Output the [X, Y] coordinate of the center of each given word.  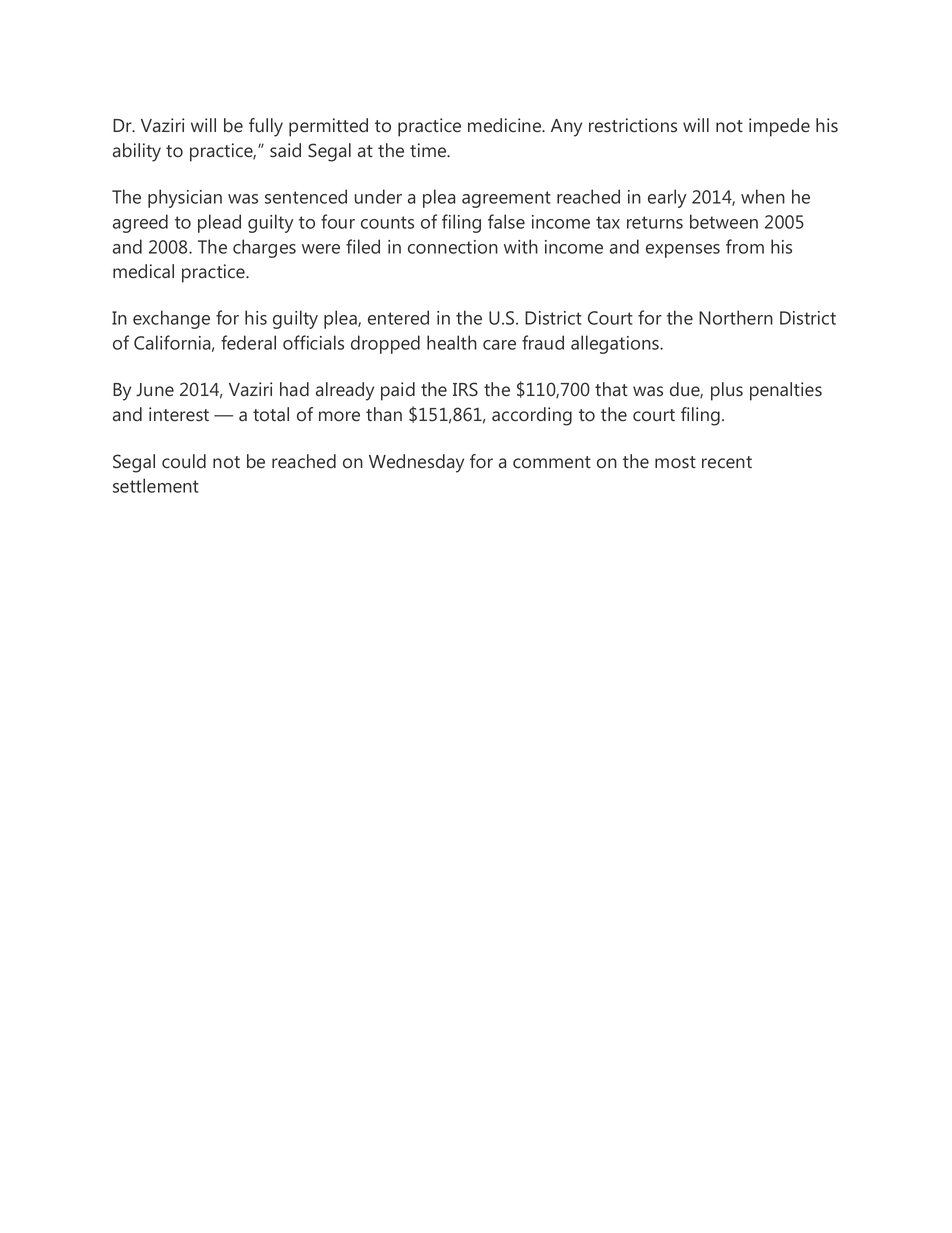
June [155, 390]
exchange [171, 319]
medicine [506, 125]
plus [727, 391]
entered [398, 317]
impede [779, 127]
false [506, 221]
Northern [736, 317]
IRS [465, 389]
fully [266, 127]
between [724, 221]
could [184, 461]
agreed [140, 223]
